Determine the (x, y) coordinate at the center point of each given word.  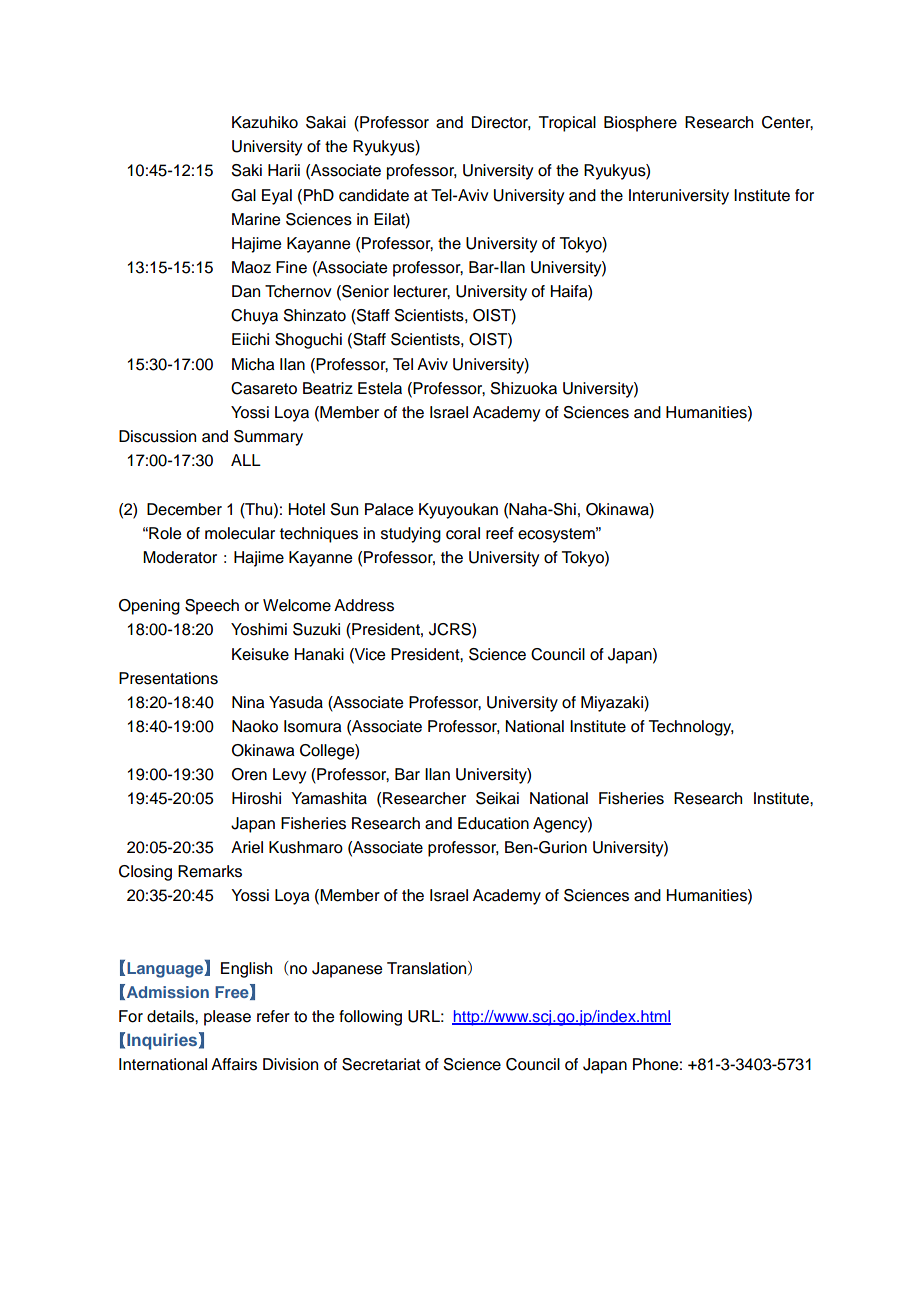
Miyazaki (613, 704)
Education (493, 823)
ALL (246, 460)
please (227, 1018)
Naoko (255, 726)
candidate (374, 195)
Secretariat (381, 1064)
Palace (389, 509)
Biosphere (640, 124)
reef (500, 533)
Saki (247, 170)
